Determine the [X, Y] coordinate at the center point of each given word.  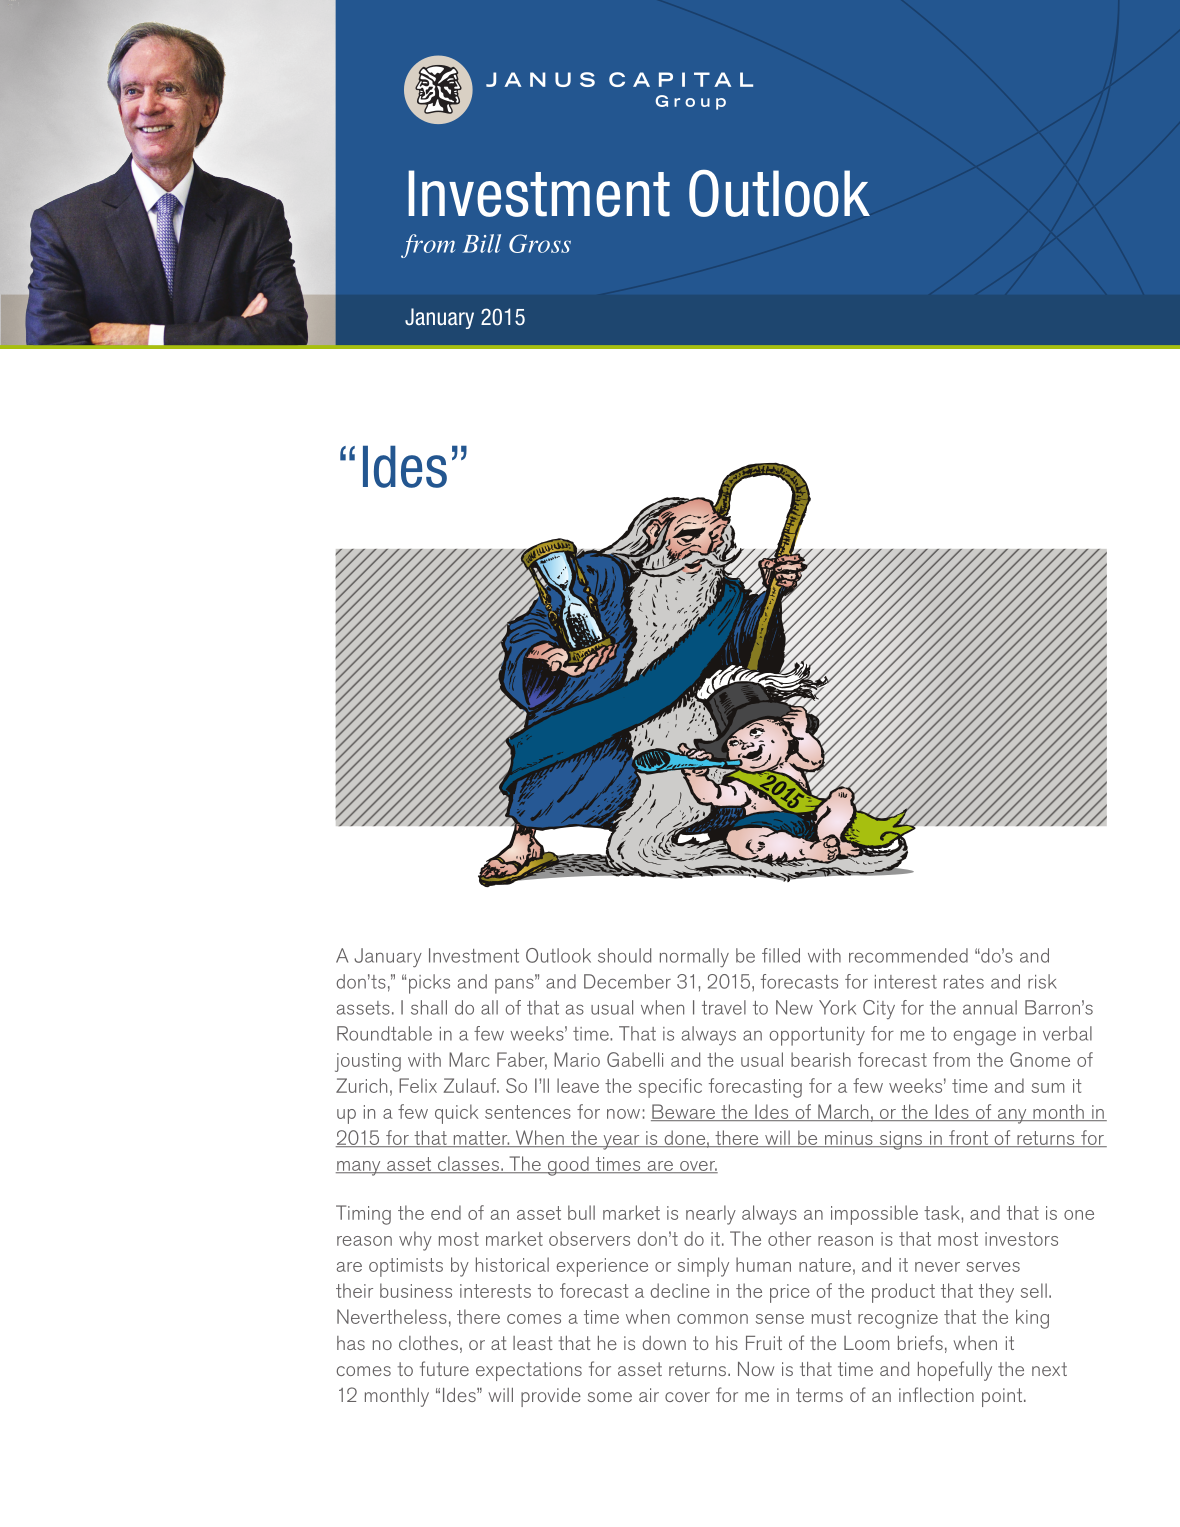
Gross [540, 243]
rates [964, 982]
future [444, 1368]
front [969, 1138]
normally [694, 958]
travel [724, 1007]
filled [781, 955]
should [624, 955]
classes [468, 1164]
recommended [908, 955]
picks [429, 984]
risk [1042, 981]
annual [990, 1007]
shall [429, 1007]
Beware [684, 1112]
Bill [482, 243]
